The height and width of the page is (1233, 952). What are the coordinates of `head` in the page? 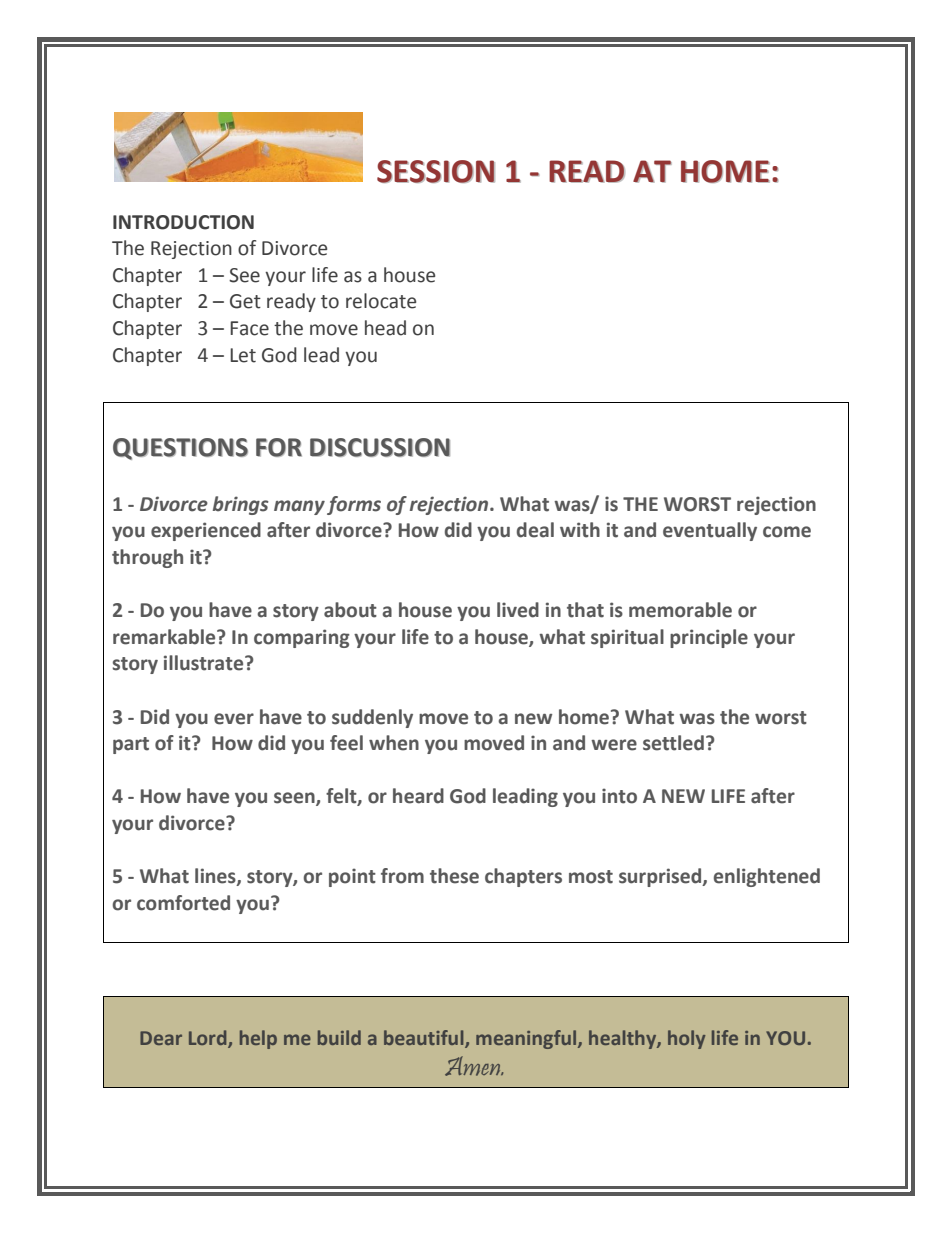 It's located at (385, 328).
